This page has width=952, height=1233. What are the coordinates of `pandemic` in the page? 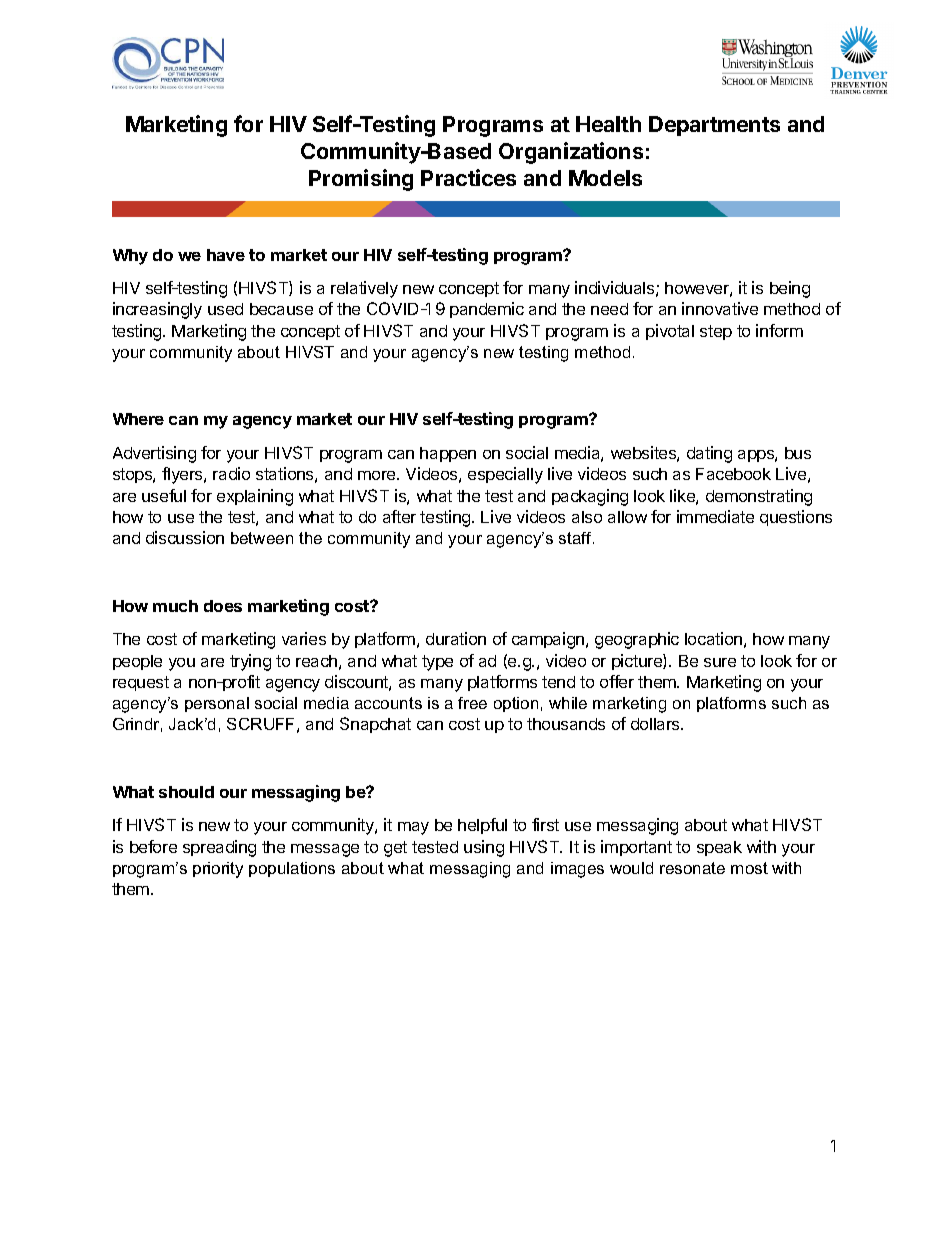 It's located at (487, 310).
